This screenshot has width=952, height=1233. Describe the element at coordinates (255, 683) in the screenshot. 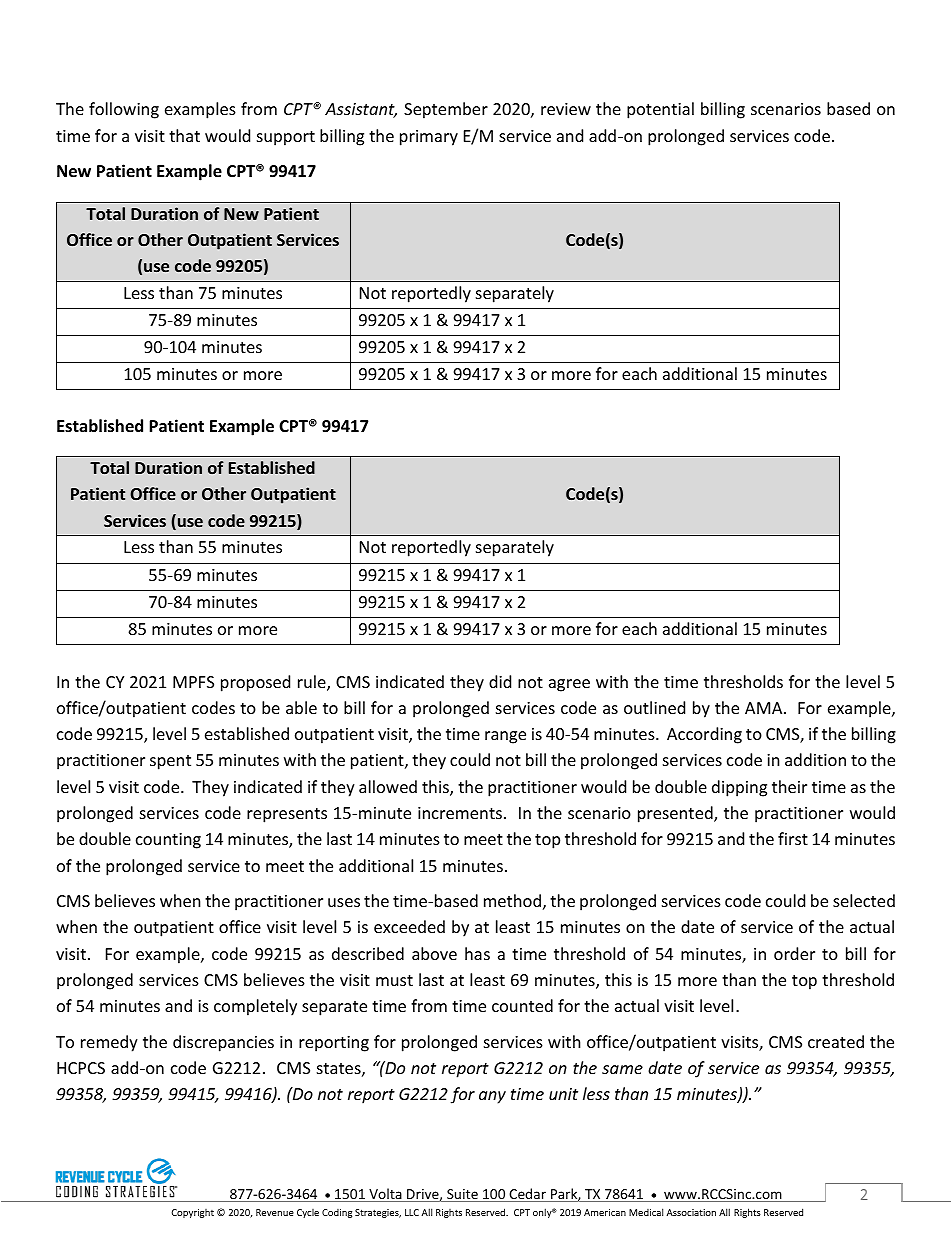

I see `proposed` at that location.
